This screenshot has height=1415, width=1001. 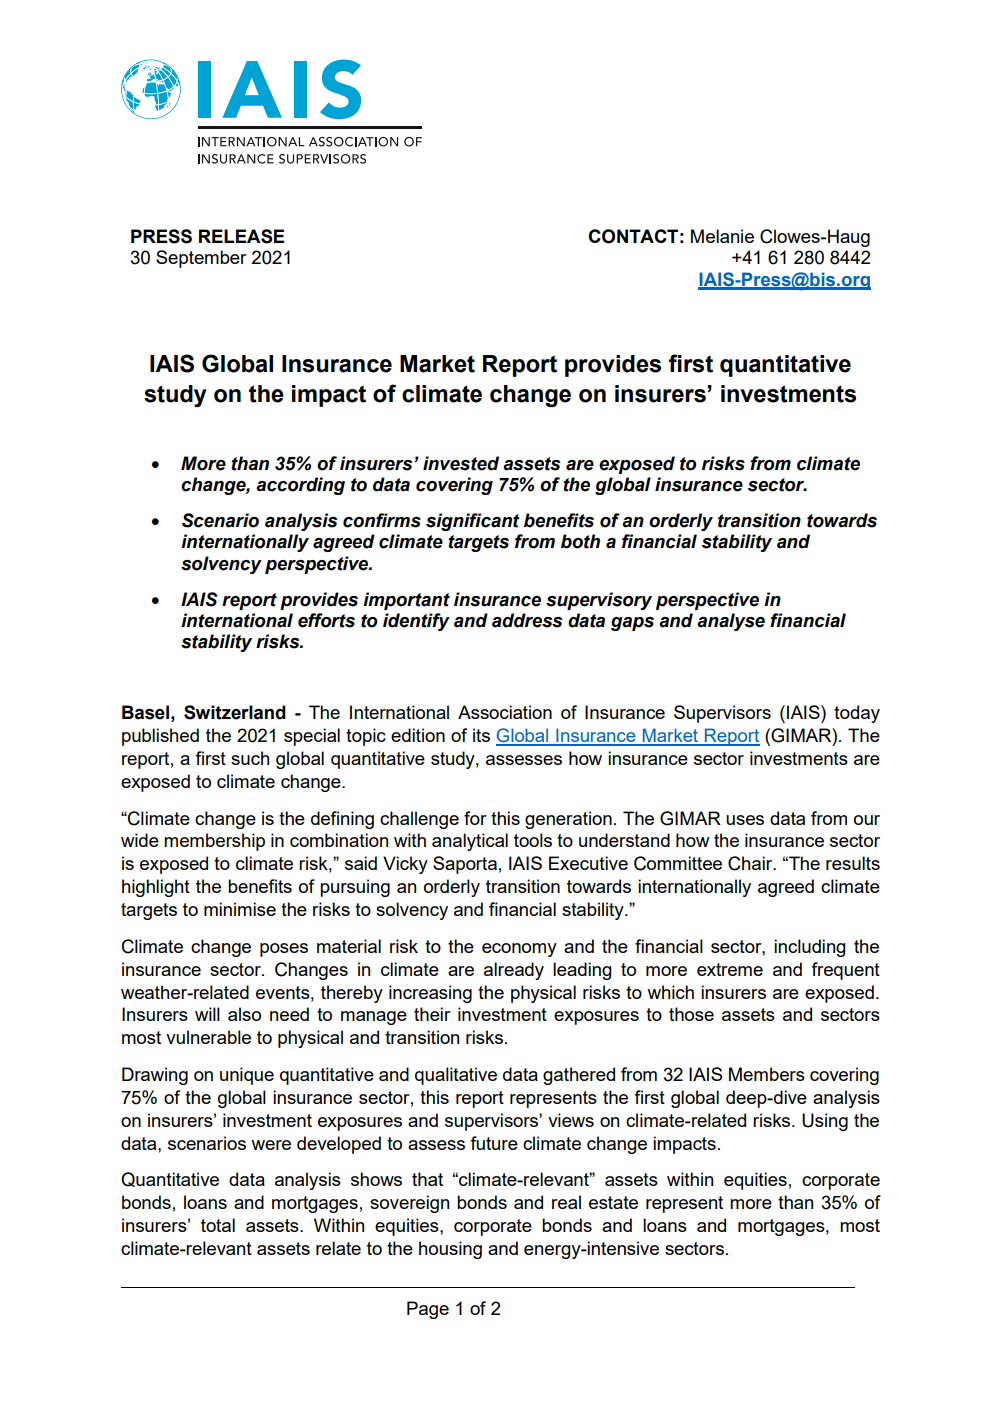 What do you see at coordinates (731, 622) in the screenshot?
I see `analyse` at bounding box center [731, 622].
